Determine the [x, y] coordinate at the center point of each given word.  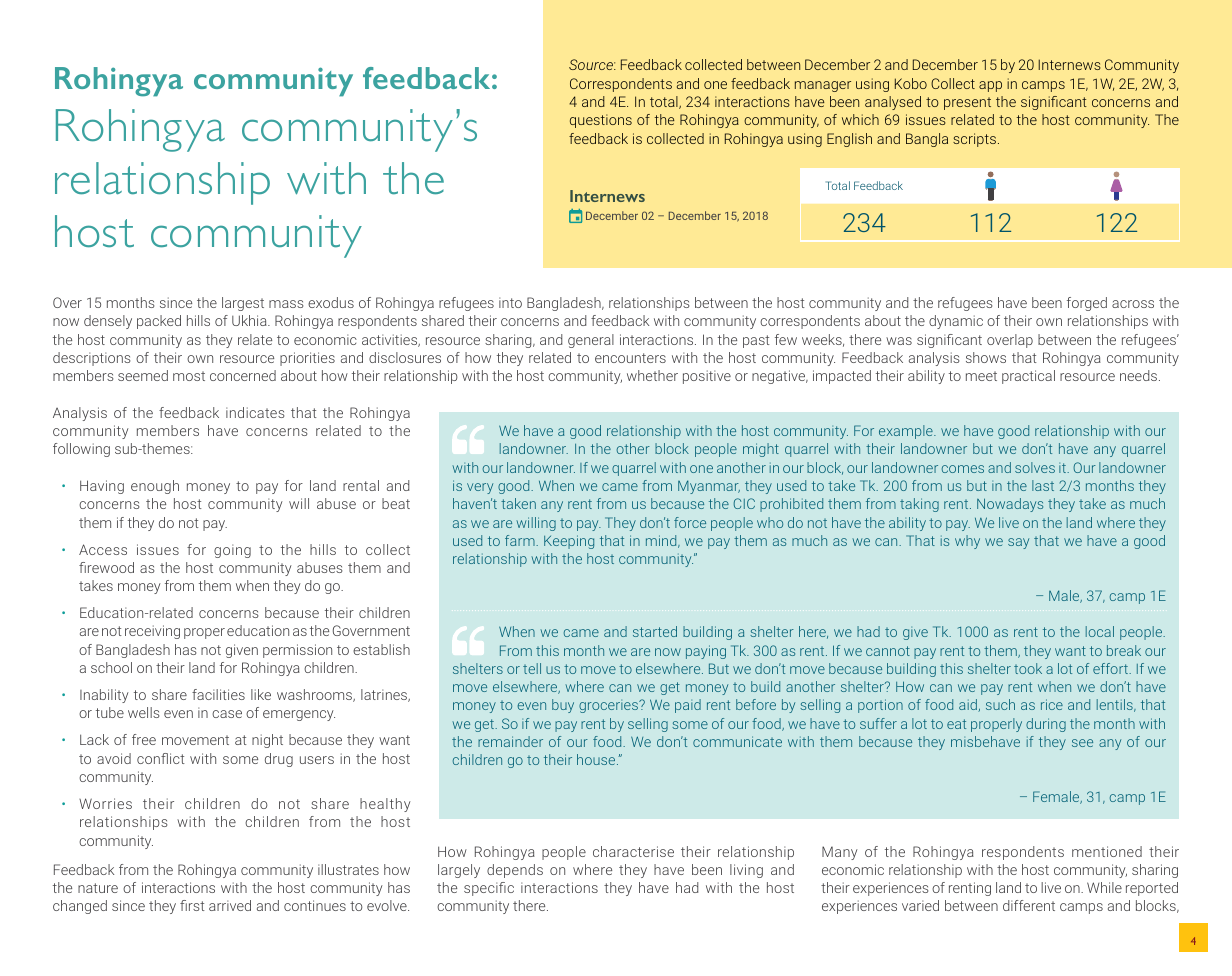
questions [601, 121]
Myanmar [709, 487]
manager [823, 86]
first [192, 905]
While [1104, 887]
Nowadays [1010, 505]
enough [155, 487]
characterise [633, 851]
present [967, 103]
